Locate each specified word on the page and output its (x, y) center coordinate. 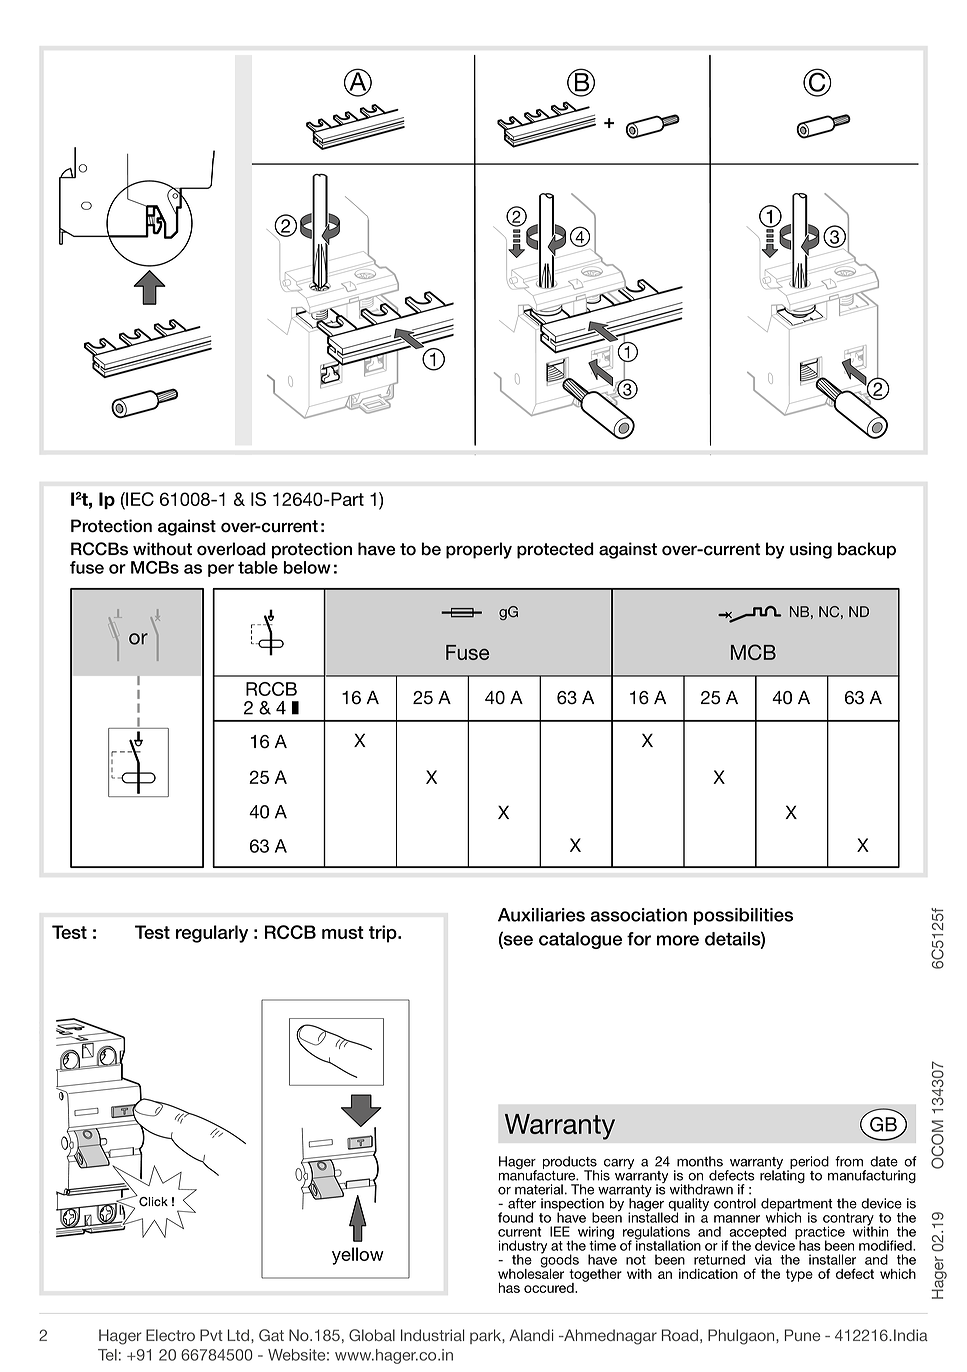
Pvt (211, 1335)
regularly (212, 934)
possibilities (743, 916)
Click (152, 1201)
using (811, 550)
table (258, 567)
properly (479, 550)
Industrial (432, 1335)
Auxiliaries (541, 915)
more (678, 940)
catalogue (580, 940)
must (343, 932)
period (808, 1163)
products (570, 1163)
